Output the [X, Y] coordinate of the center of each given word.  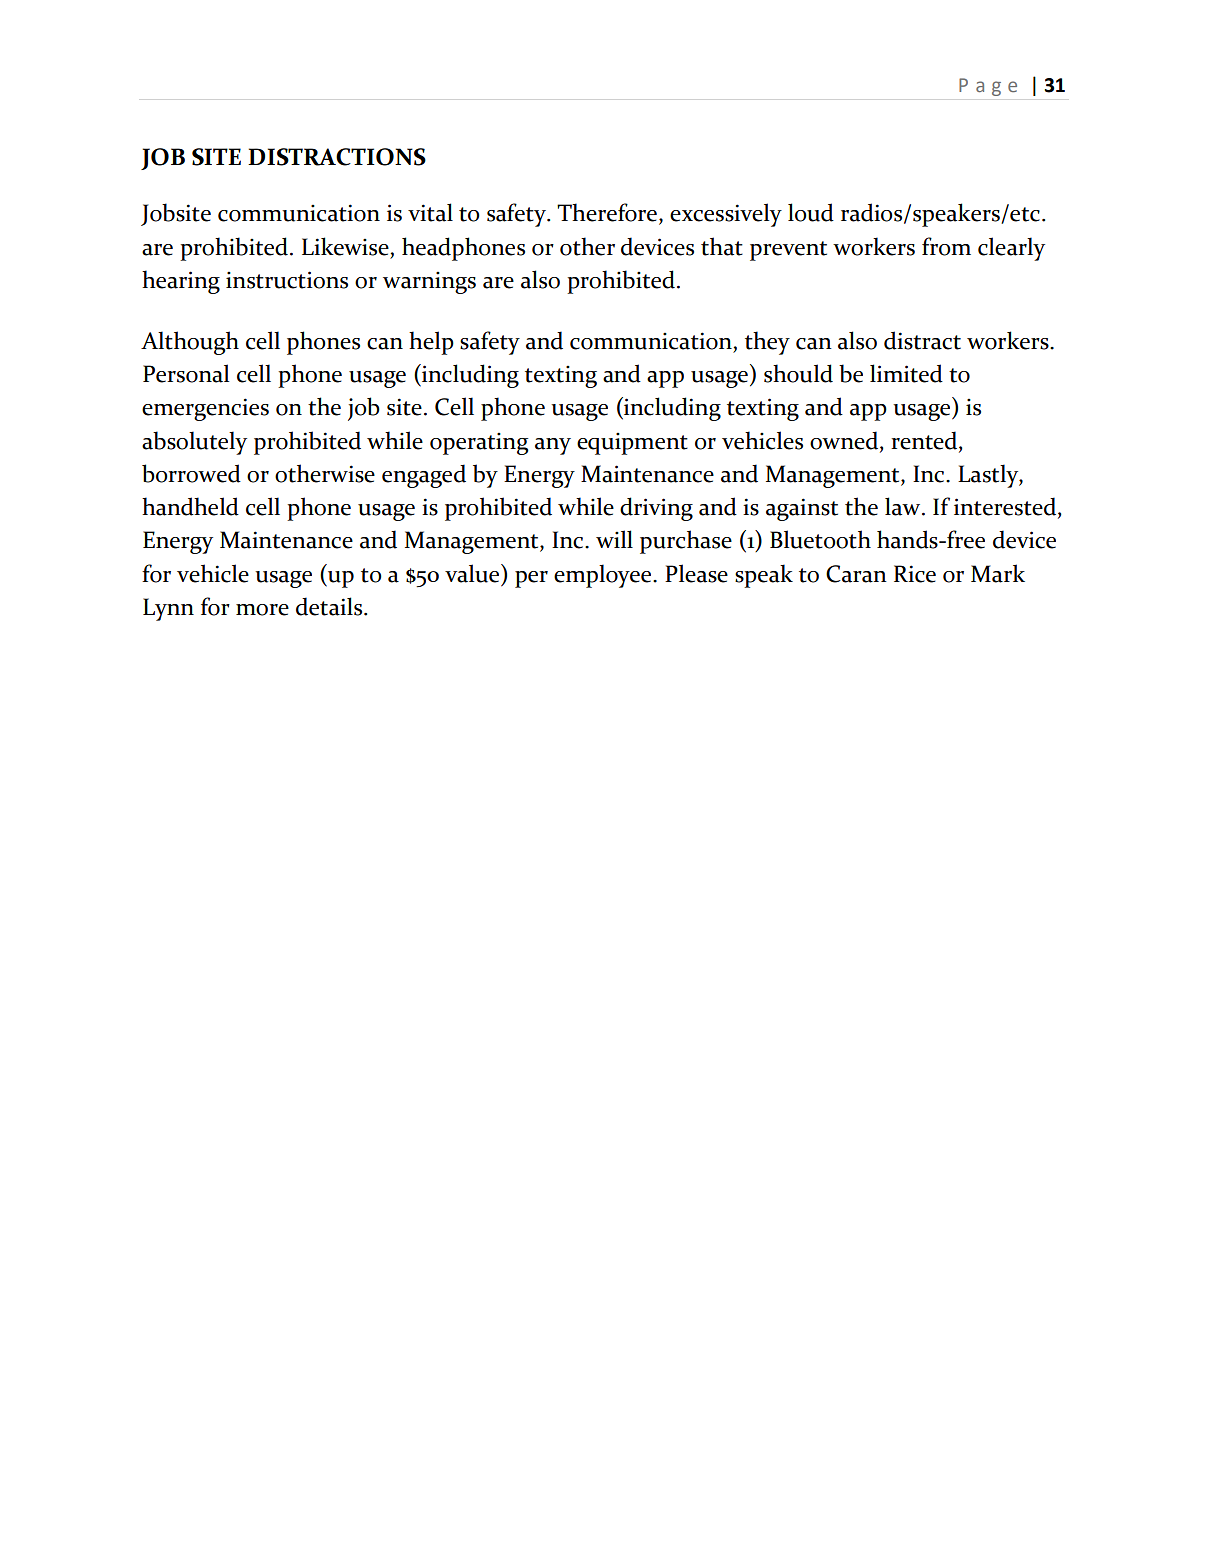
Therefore [608, 213]
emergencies [205, 409]
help [431, 343]
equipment [632, 444]
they [767, 343]
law [904, 506]
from [946, 246]
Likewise [346, 246]
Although [190, 343]
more [262, 610]
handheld [190, 506]
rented [925, 440]
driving [656, 509]
